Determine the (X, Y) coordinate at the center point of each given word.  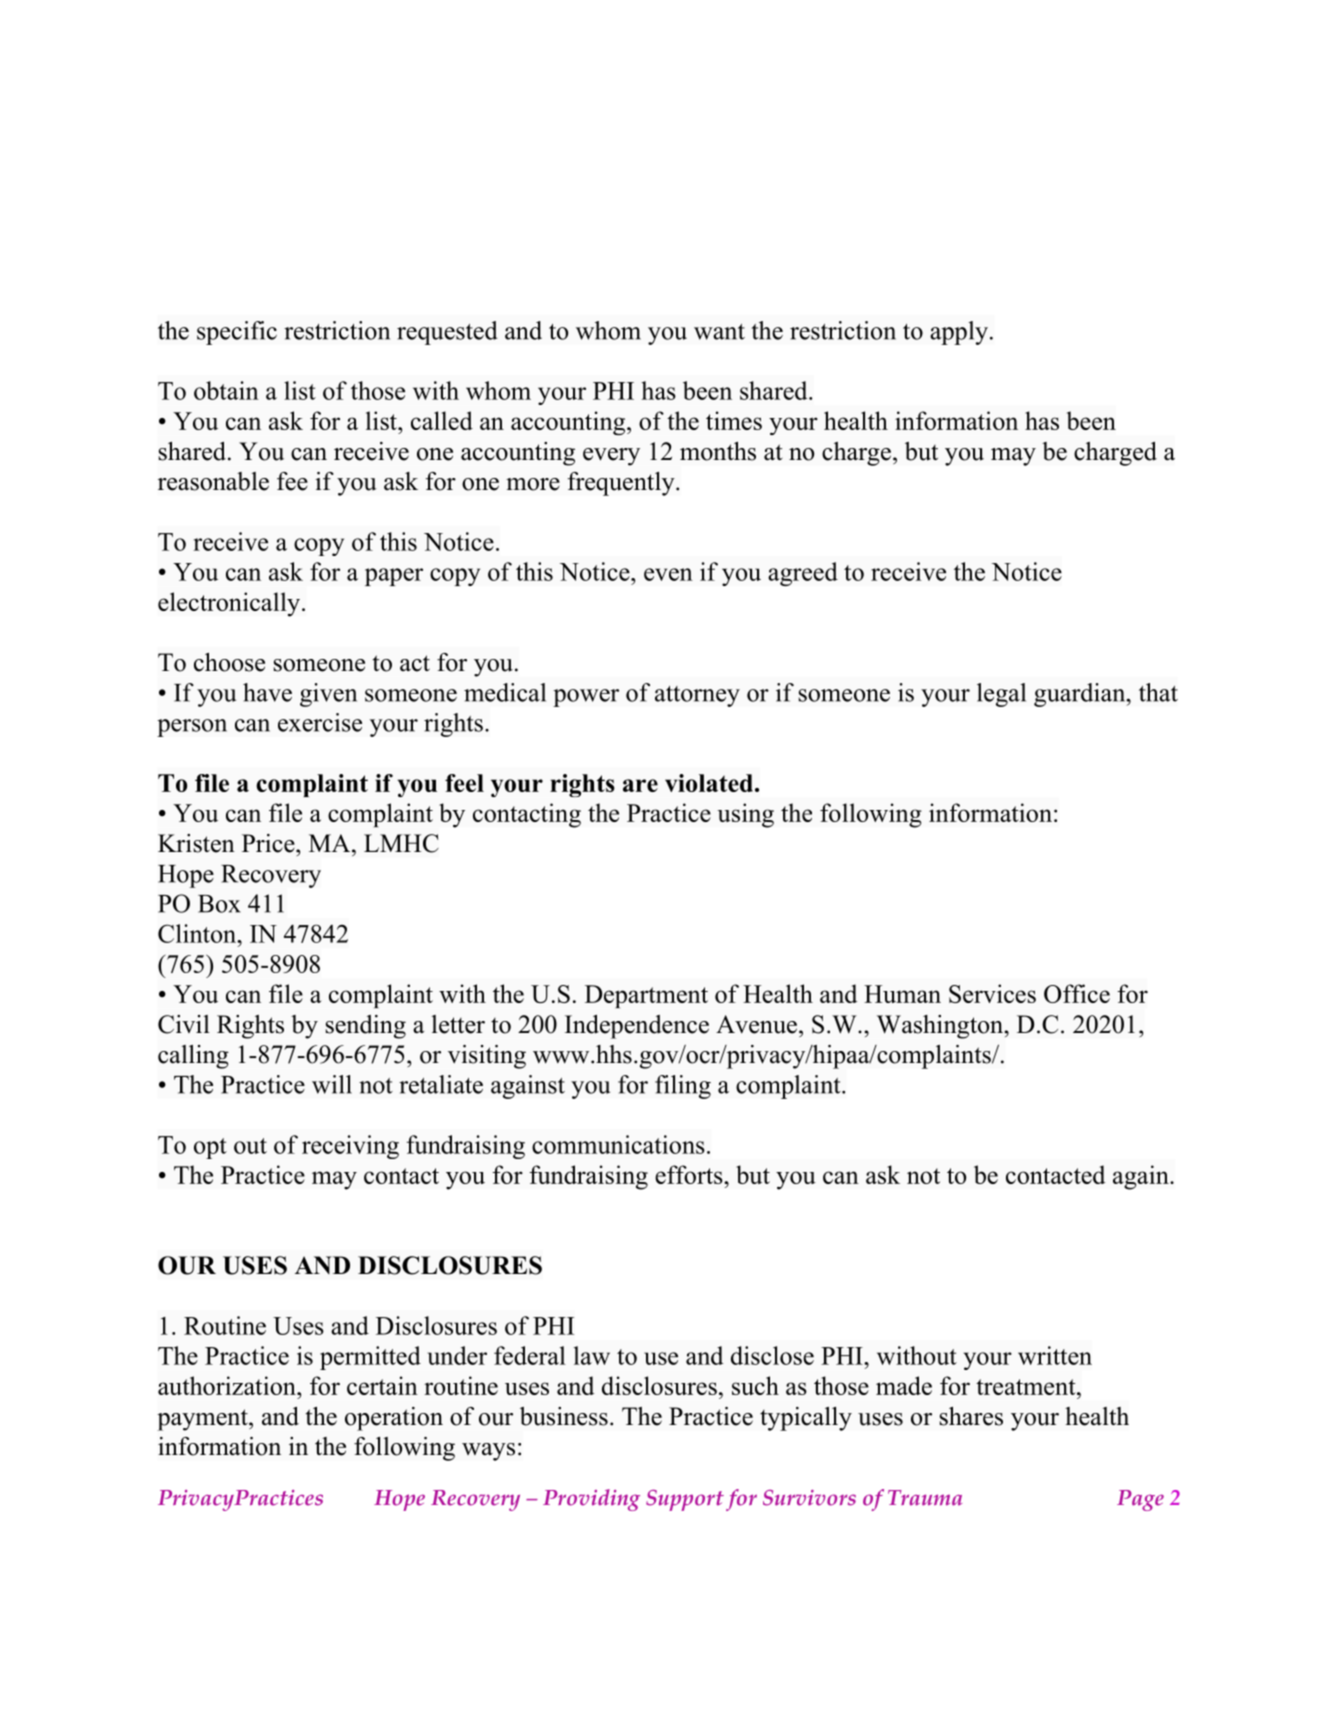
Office (1077, 993)
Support (685, 1500)
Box (219, 904)
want (719, 332)
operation (394, 1419)
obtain (226, 390)
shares (971, 1416)
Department (646, 996)
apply (959, 333)
